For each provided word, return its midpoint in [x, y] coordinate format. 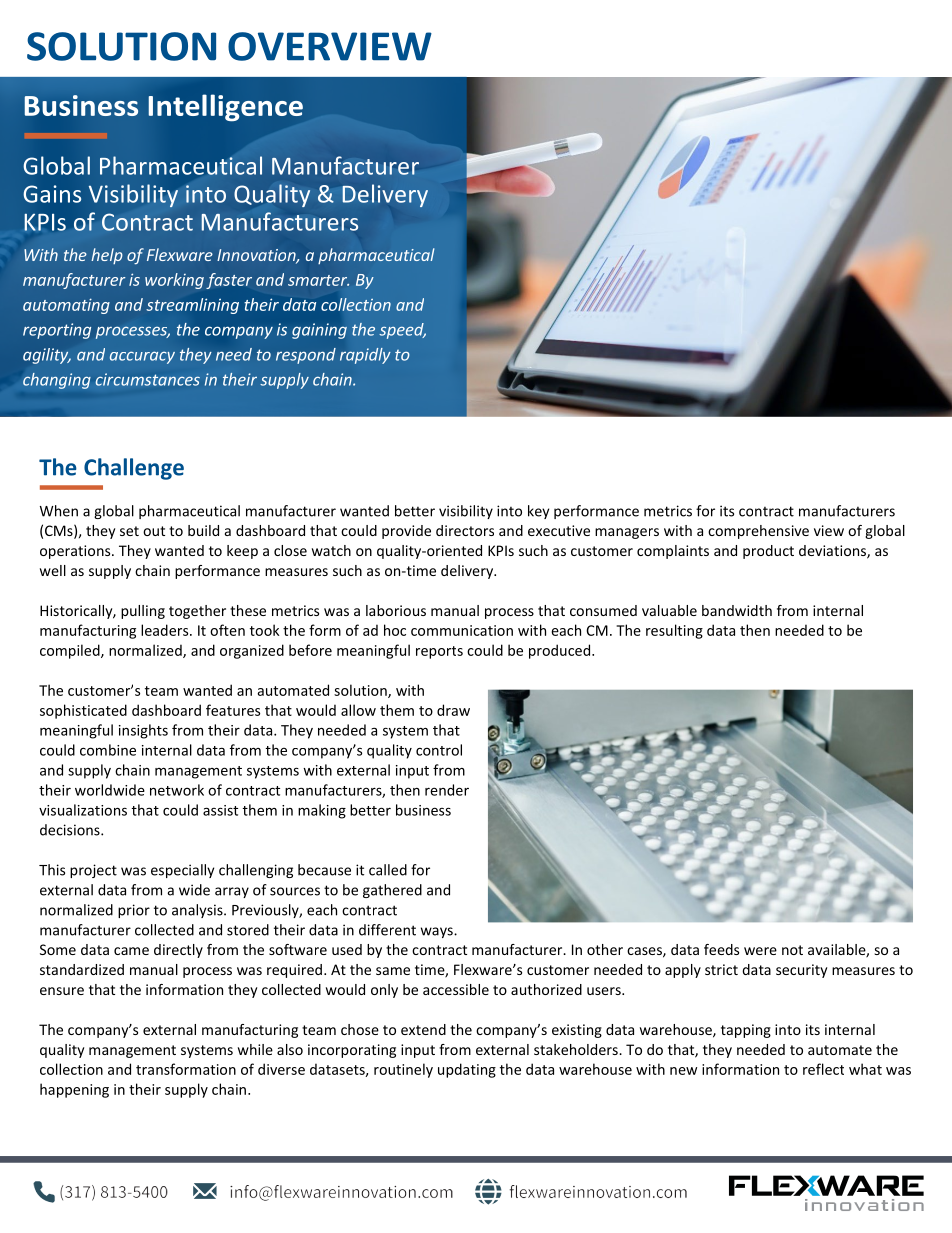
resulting [674, 631]
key [538, 512]
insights [143, 731]
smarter [318, 280]
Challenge [134, 469]
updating [467, 1070]
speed [402, 331]
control [439, 750]
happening [74, 1090]
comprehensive [758, 532]
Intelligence [225, 107]
